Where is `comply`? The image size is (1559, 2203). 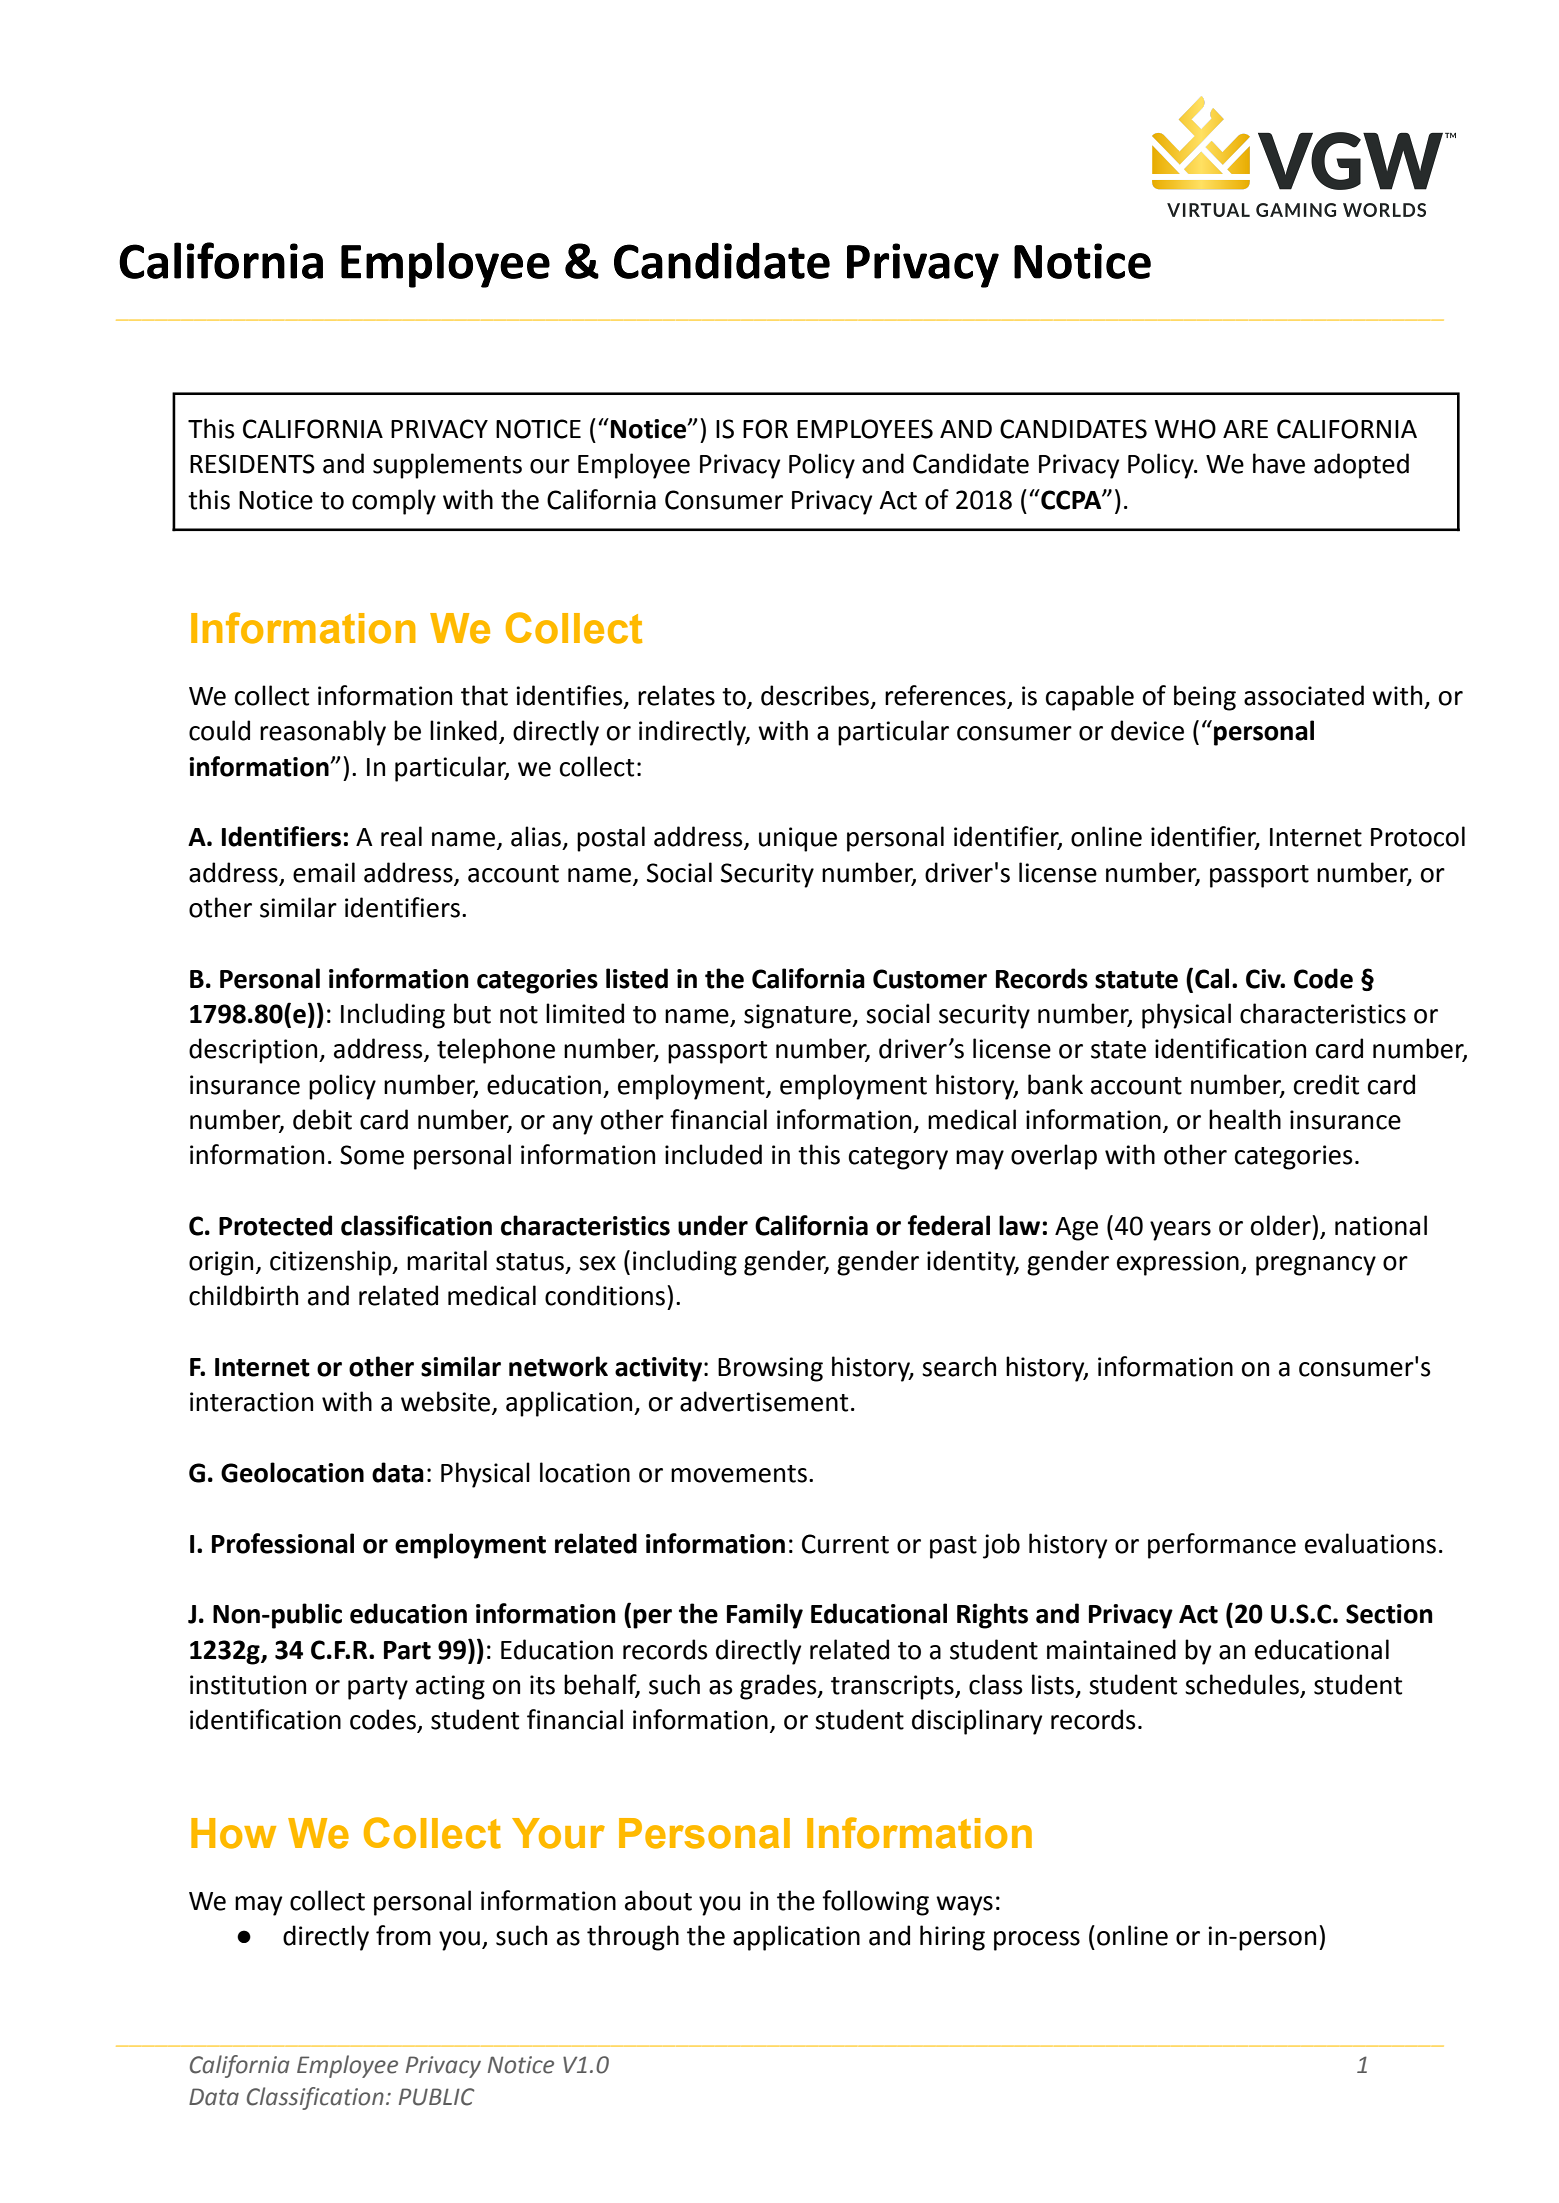 comply is located at coordinates (394, 502).
